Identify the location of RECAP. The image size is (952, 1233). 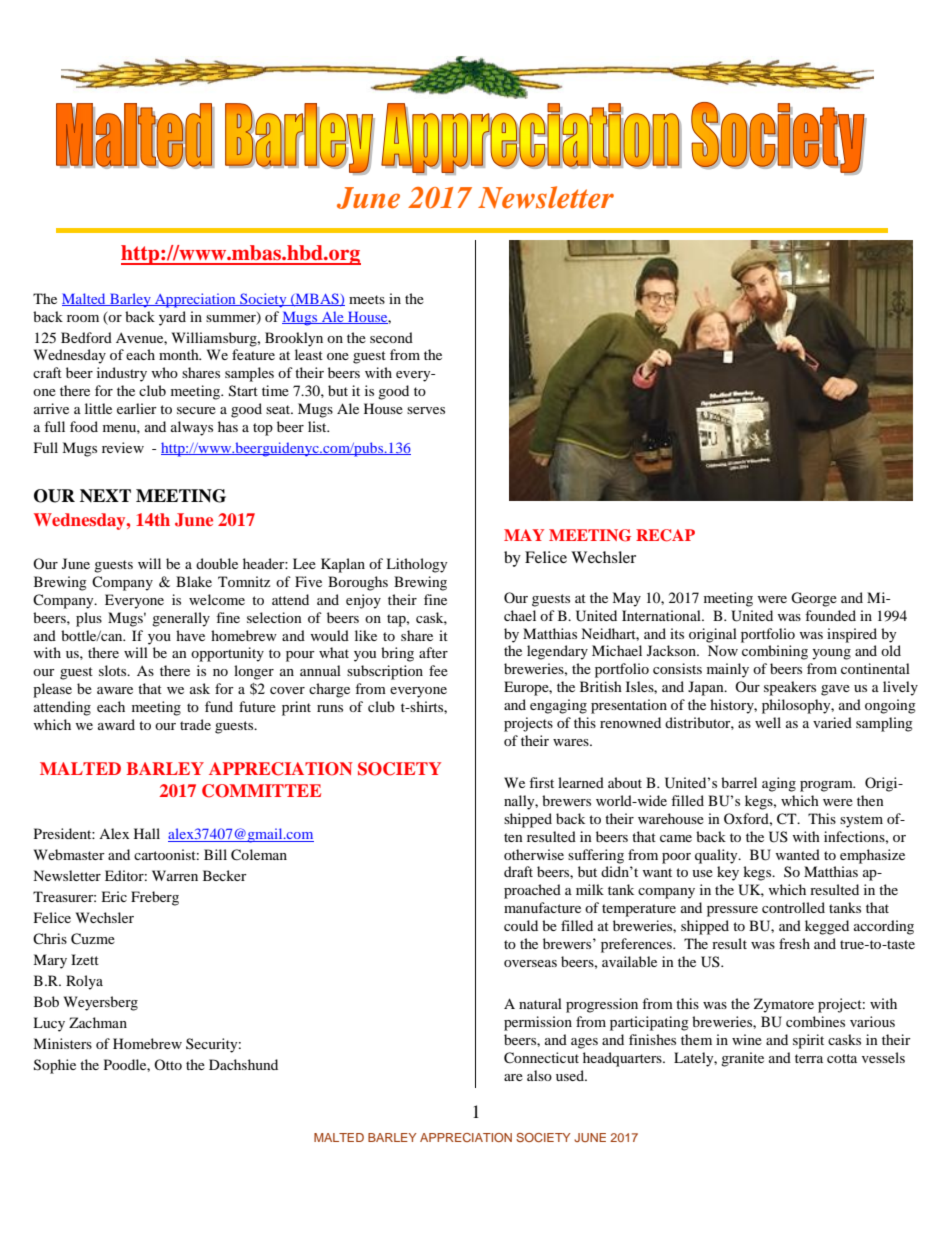
(665, 535).
